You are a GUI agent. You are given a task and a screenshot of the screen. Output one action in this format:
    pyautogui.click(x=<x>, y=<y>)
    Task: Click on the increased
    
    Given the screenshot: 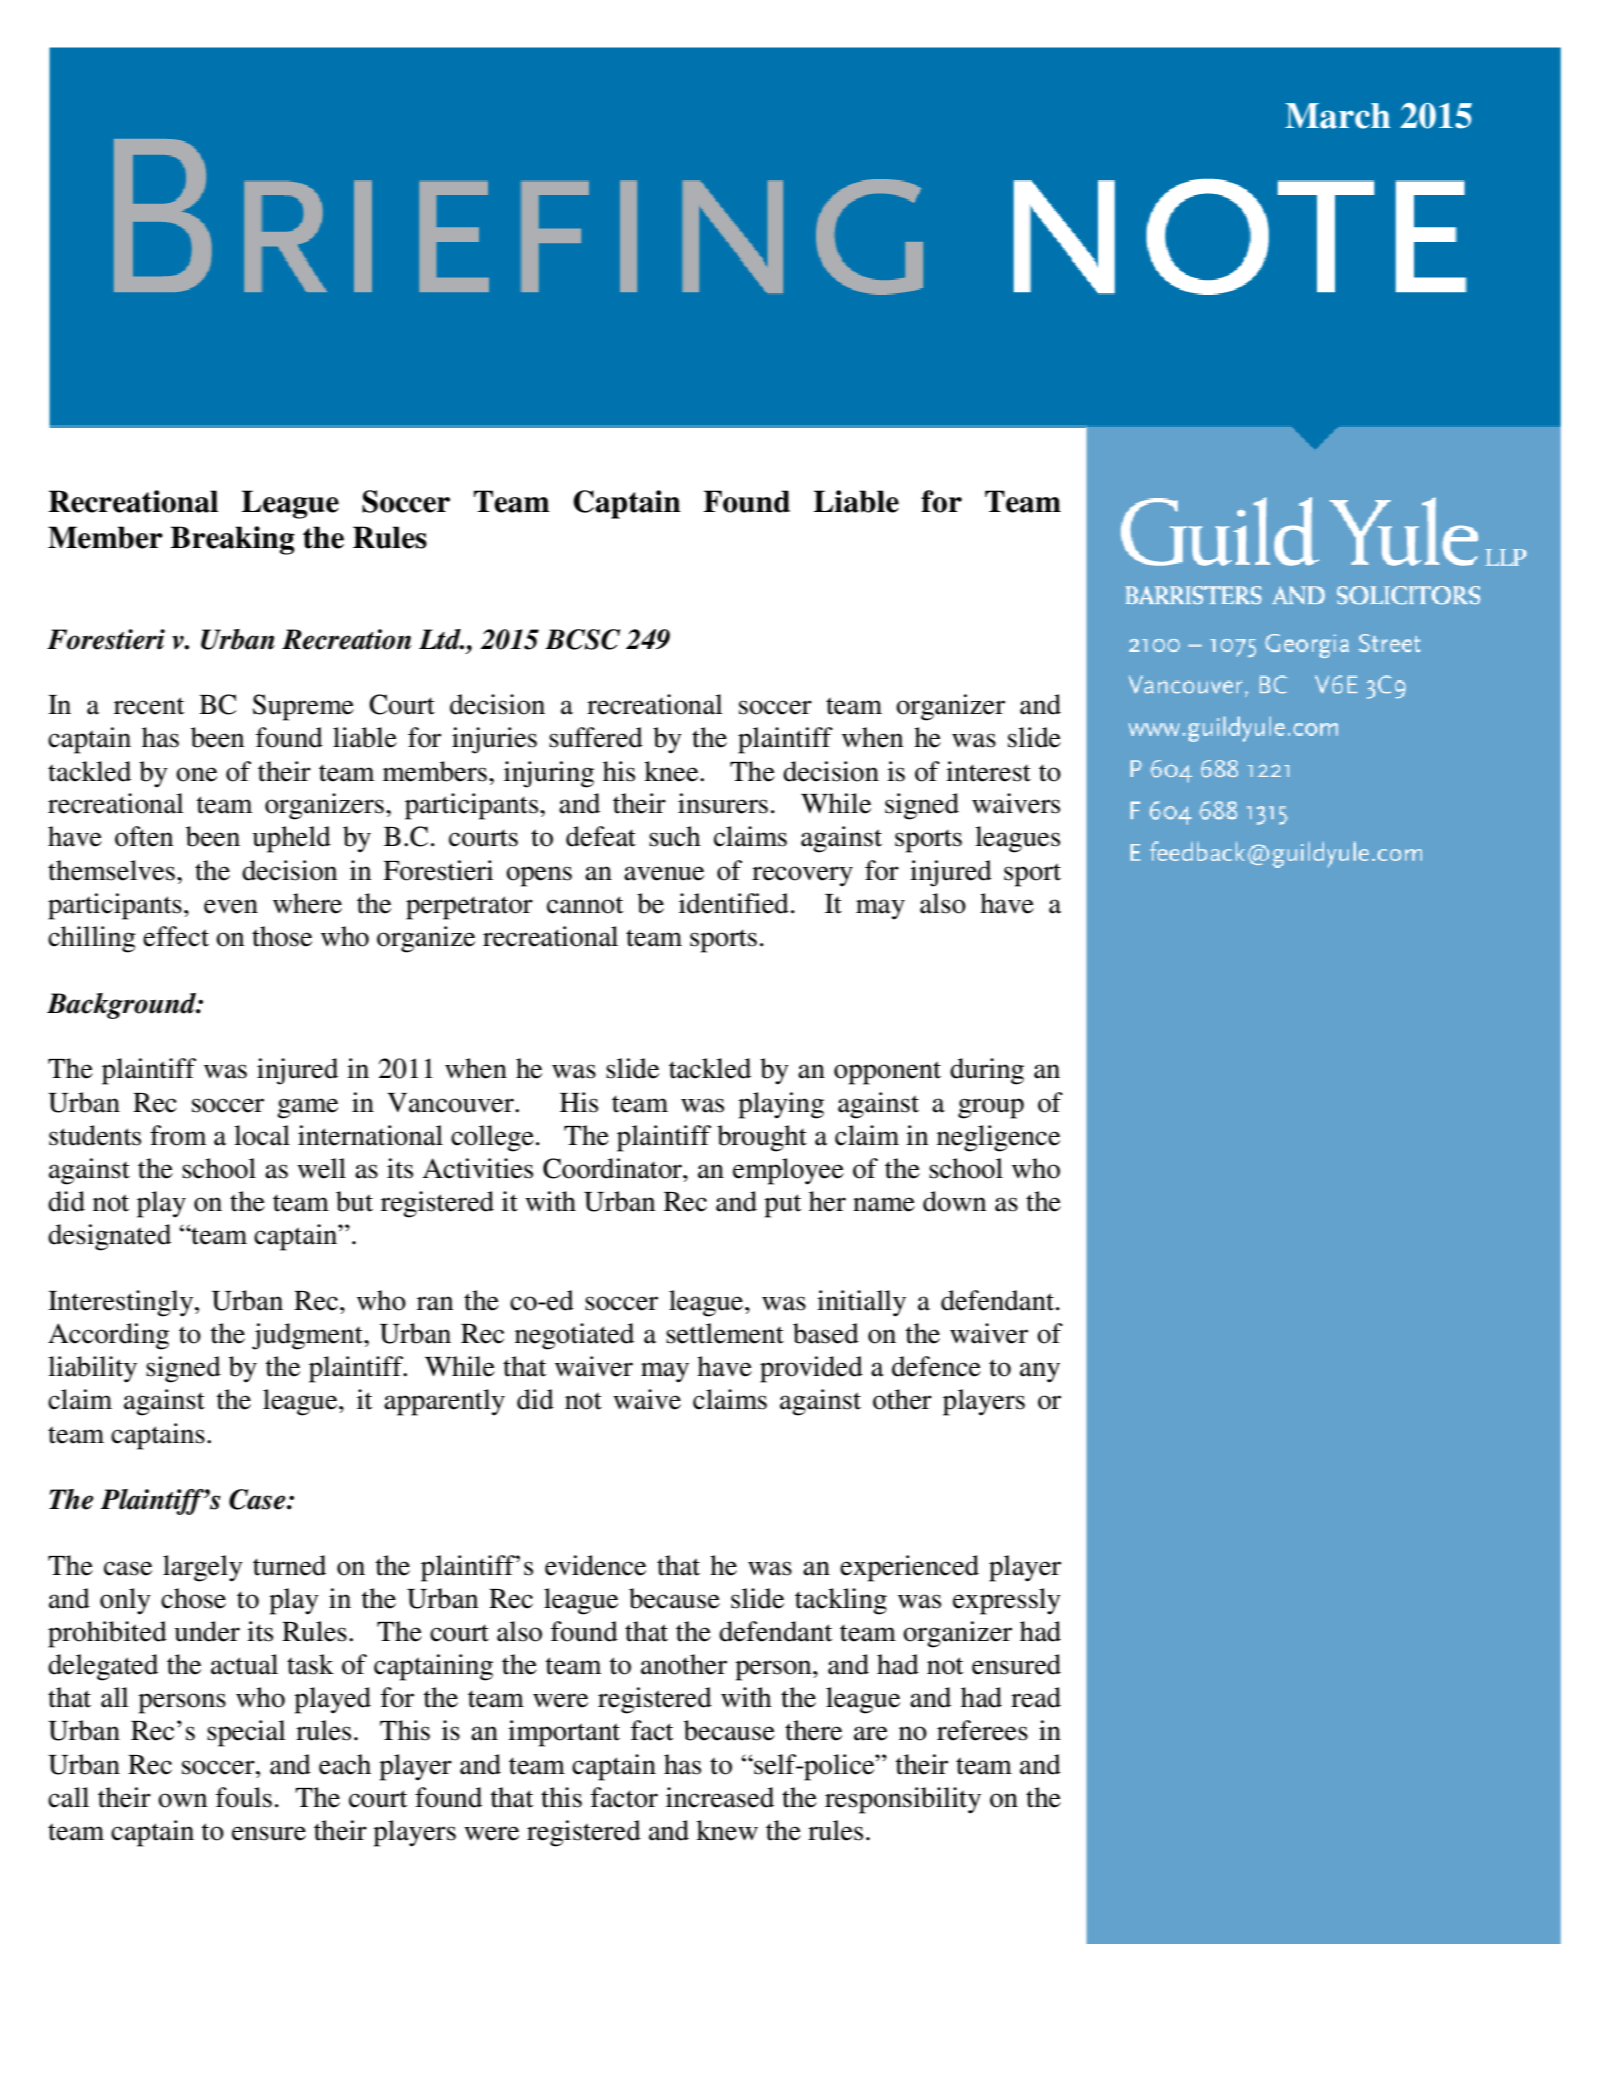 What is the action you would take?
    pyautogui.click(x=720, y=1797)
